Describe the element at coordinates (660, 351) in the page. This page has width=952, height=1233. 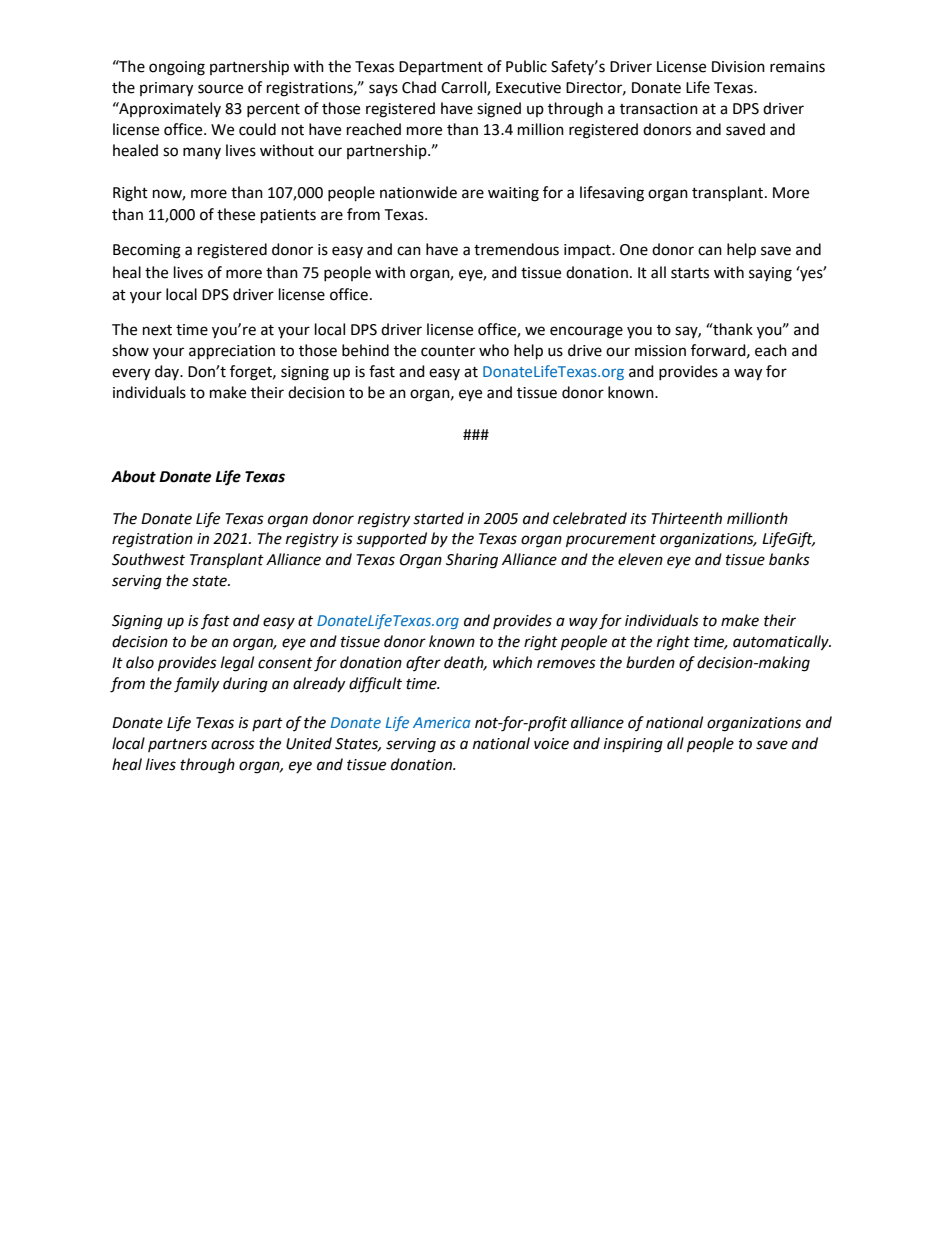
I see `mission` at that location.
